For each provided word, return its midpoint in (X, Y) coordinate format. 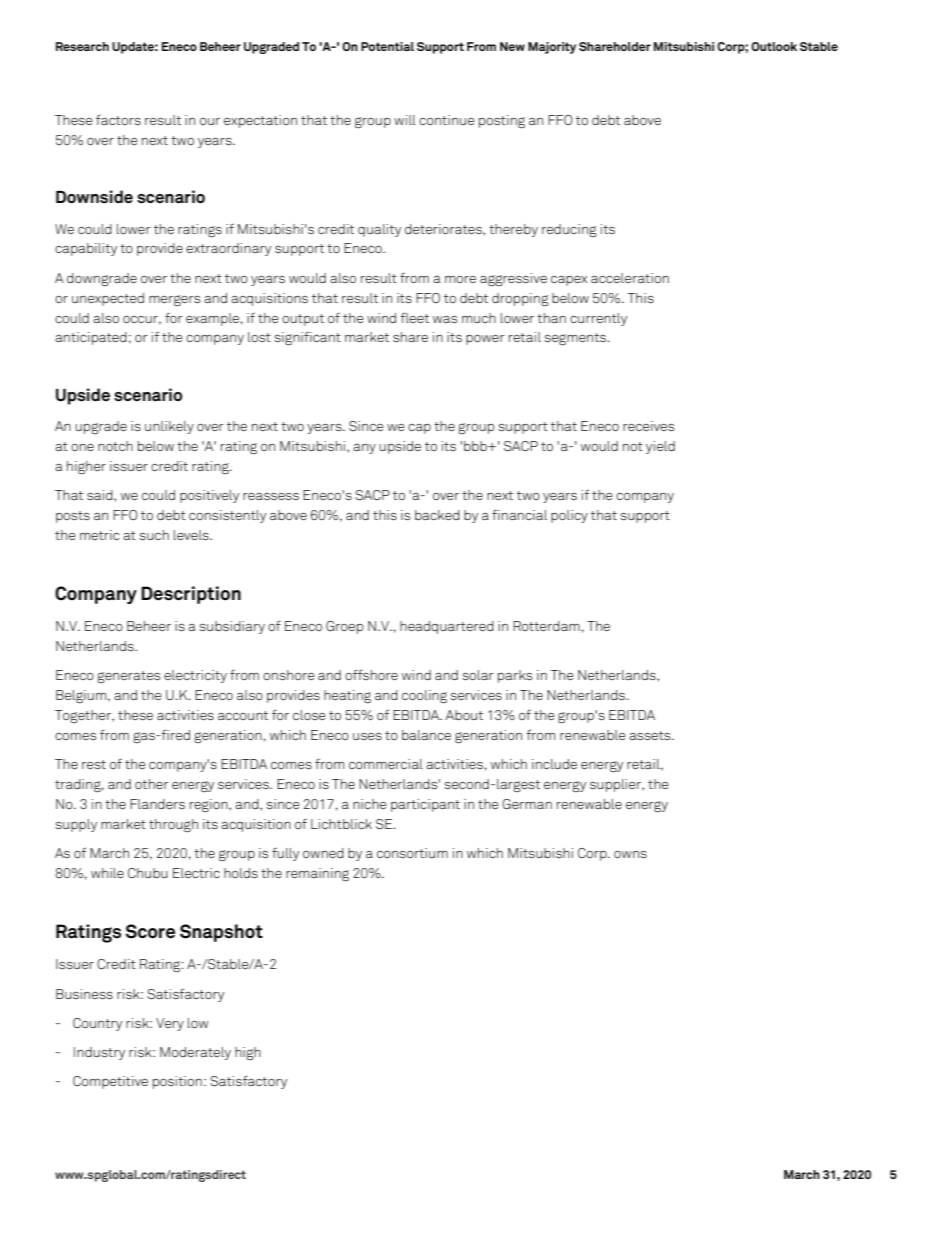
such (154, 535)
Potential (387, 46)
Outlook (774, 46)
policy (569, 516)
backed (437, 515)
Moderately (195, 1053)
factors (118, 119)
